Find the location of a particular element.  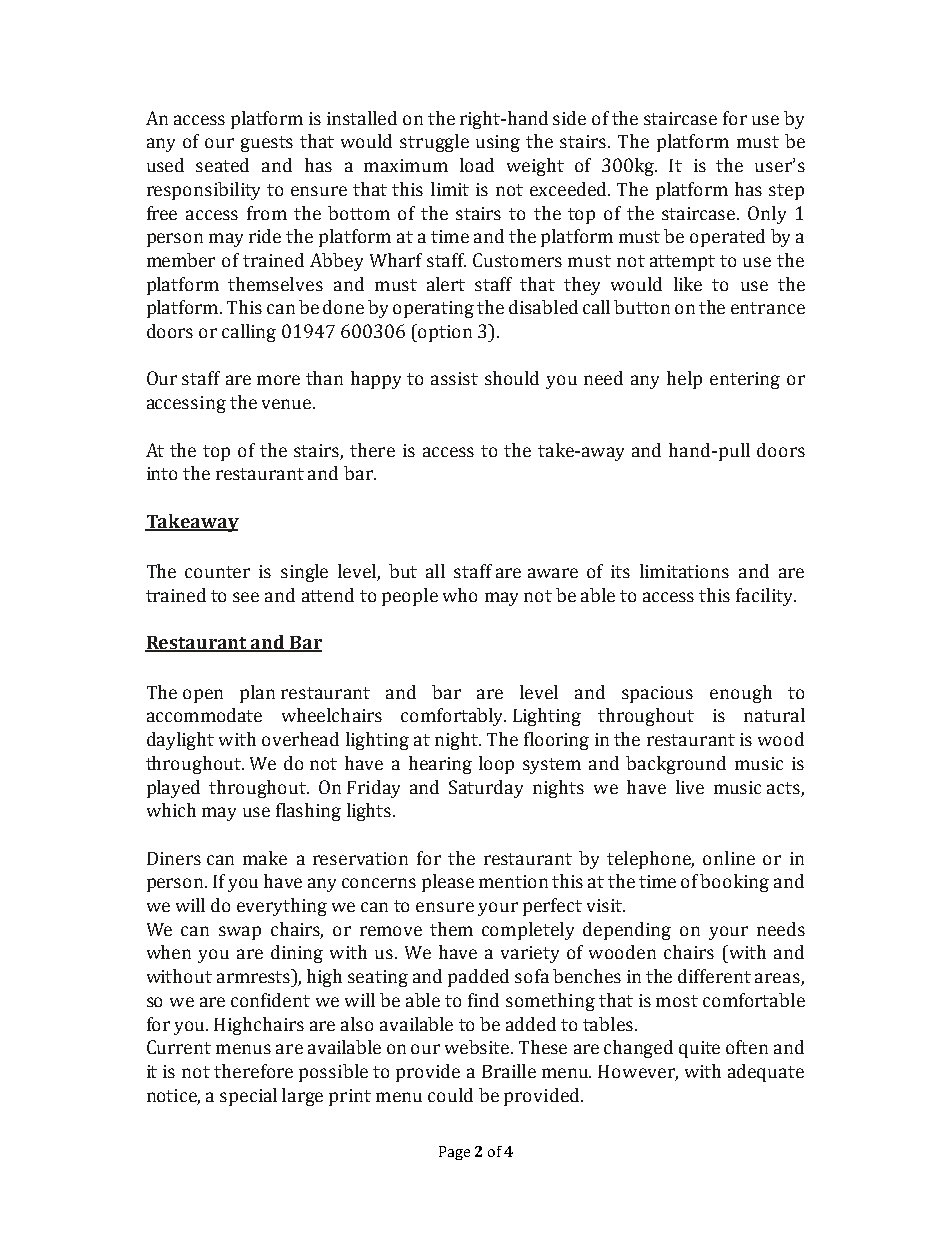

more is located at coordinates (278, 380).
